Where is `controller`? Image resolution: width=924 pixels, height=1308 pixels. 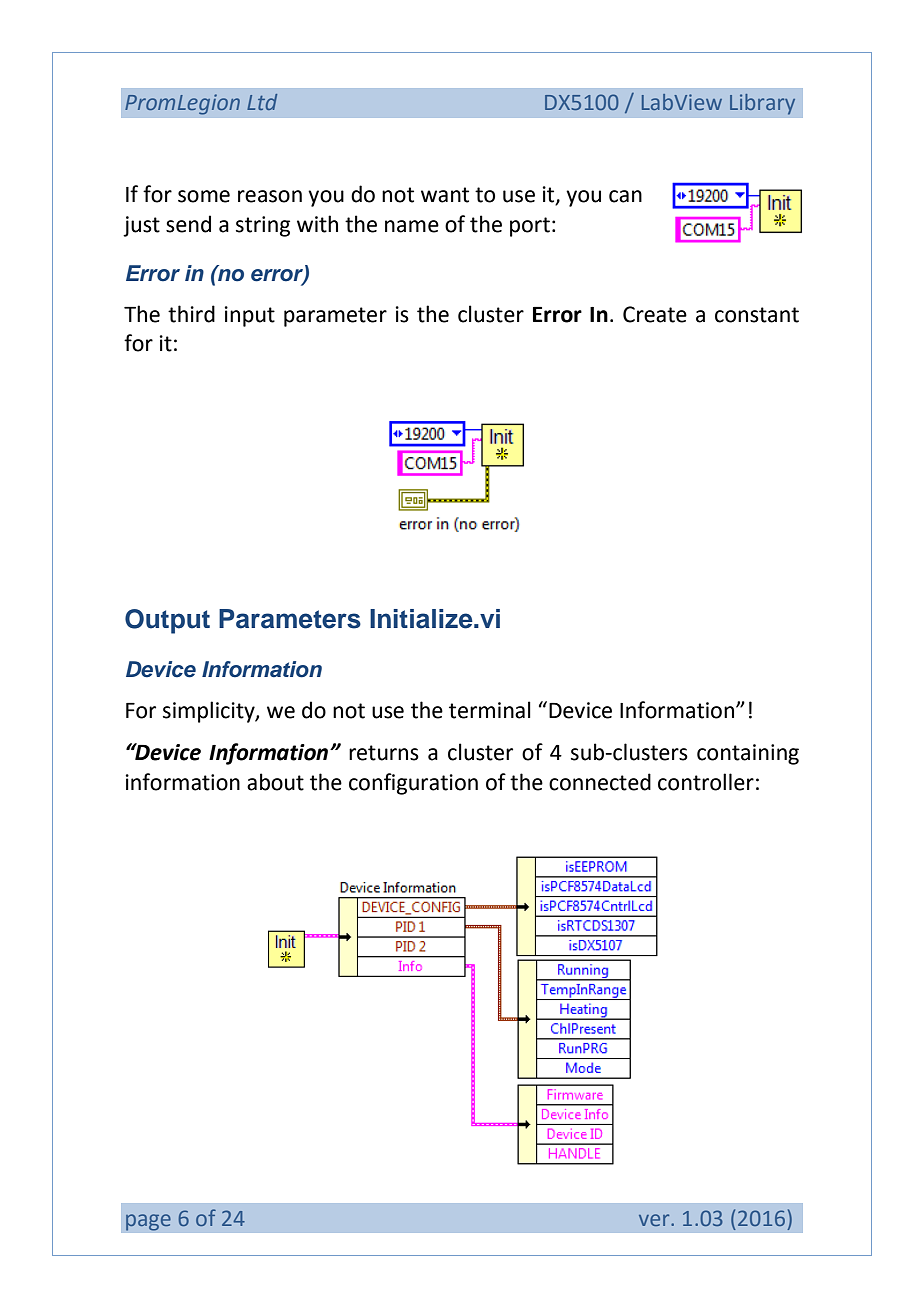 controller is located at coordinates (706, 782).
